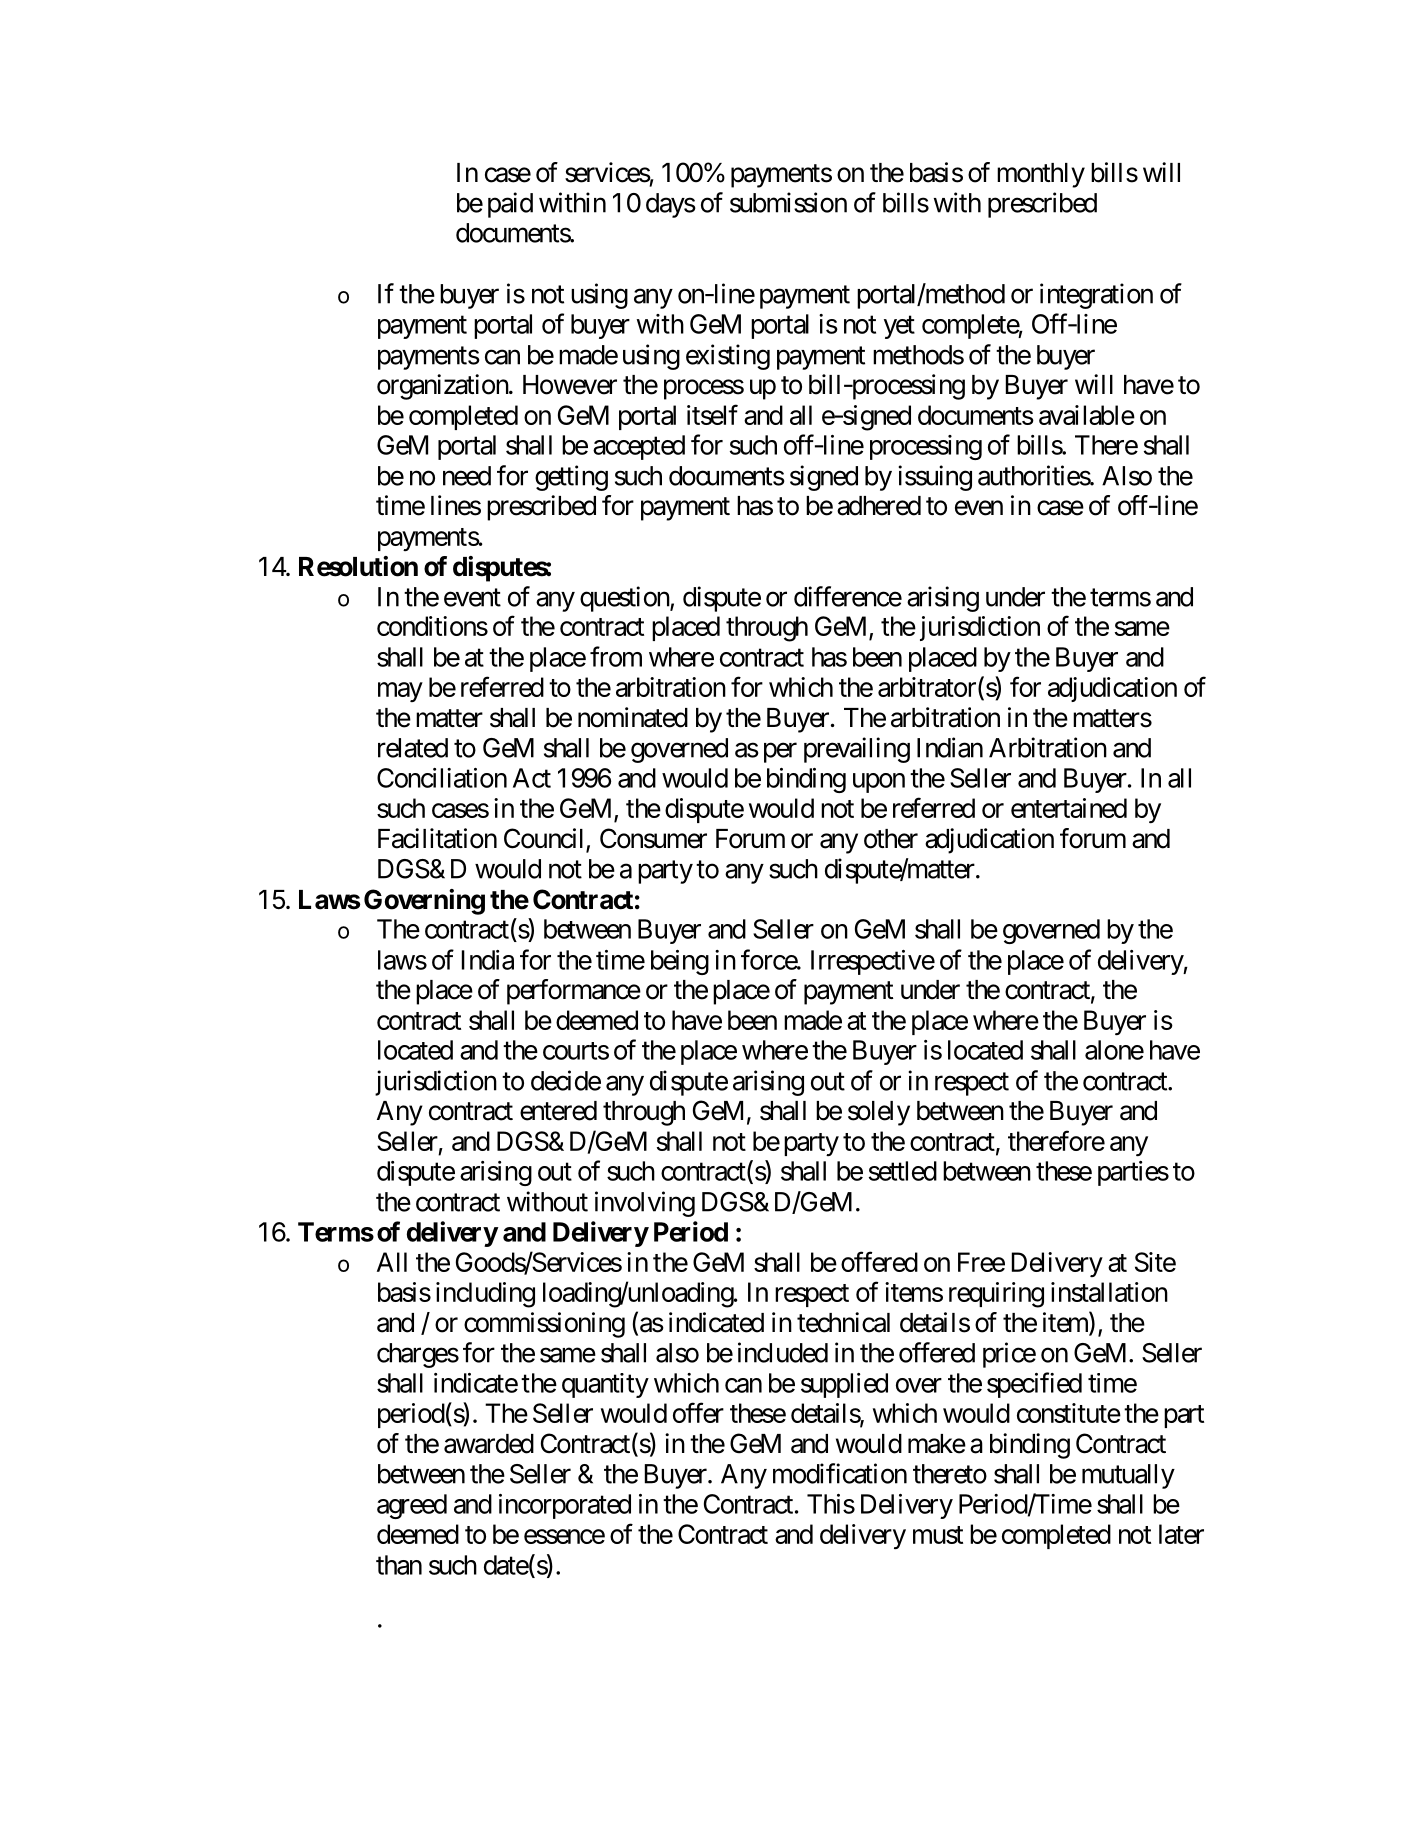  What do you see at coordinates (843, 1322) in the screenshot?
I see `technical` at bounding box center [843, 1322].
